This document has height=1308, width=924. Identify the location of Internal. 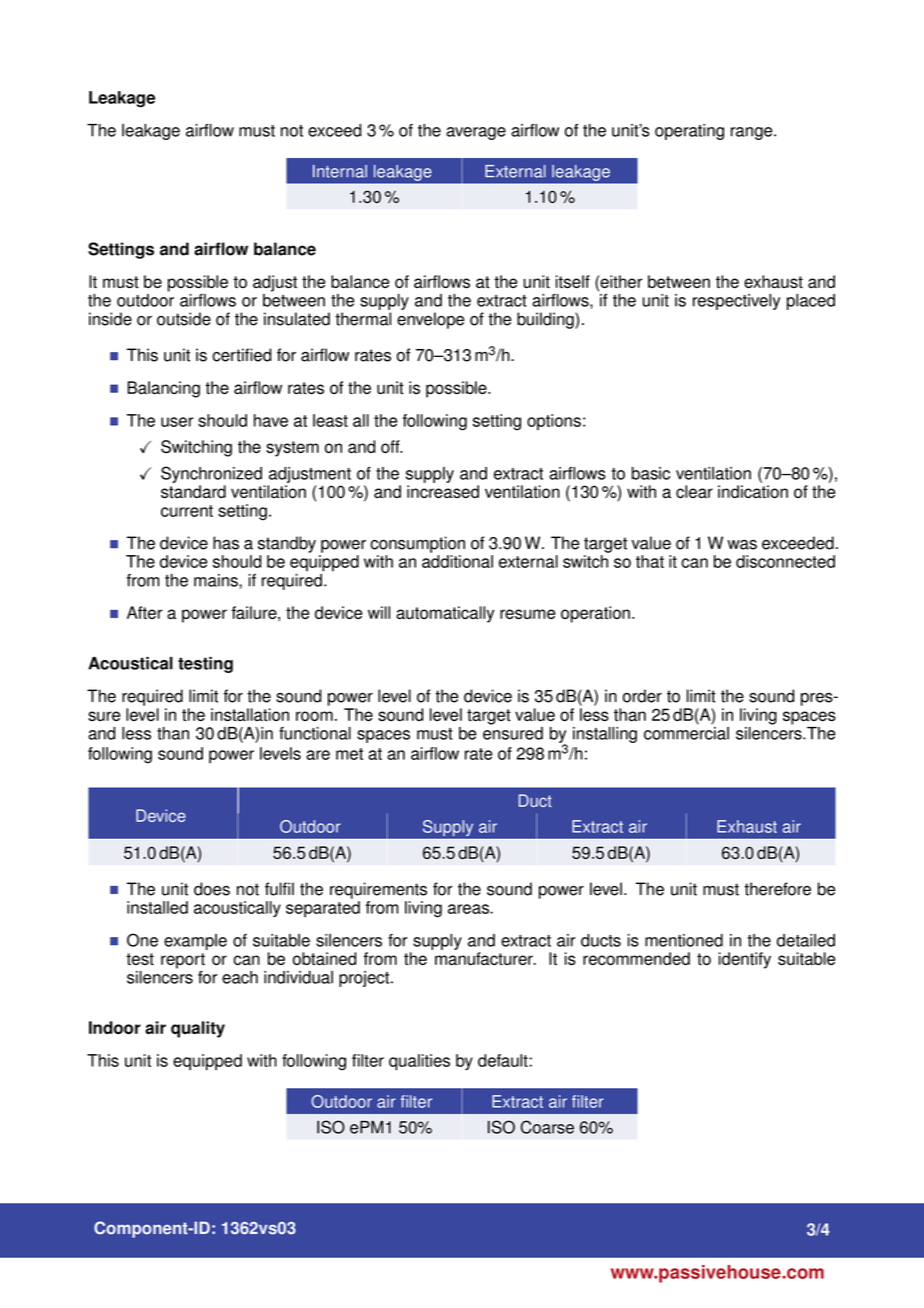
(340, 171).
